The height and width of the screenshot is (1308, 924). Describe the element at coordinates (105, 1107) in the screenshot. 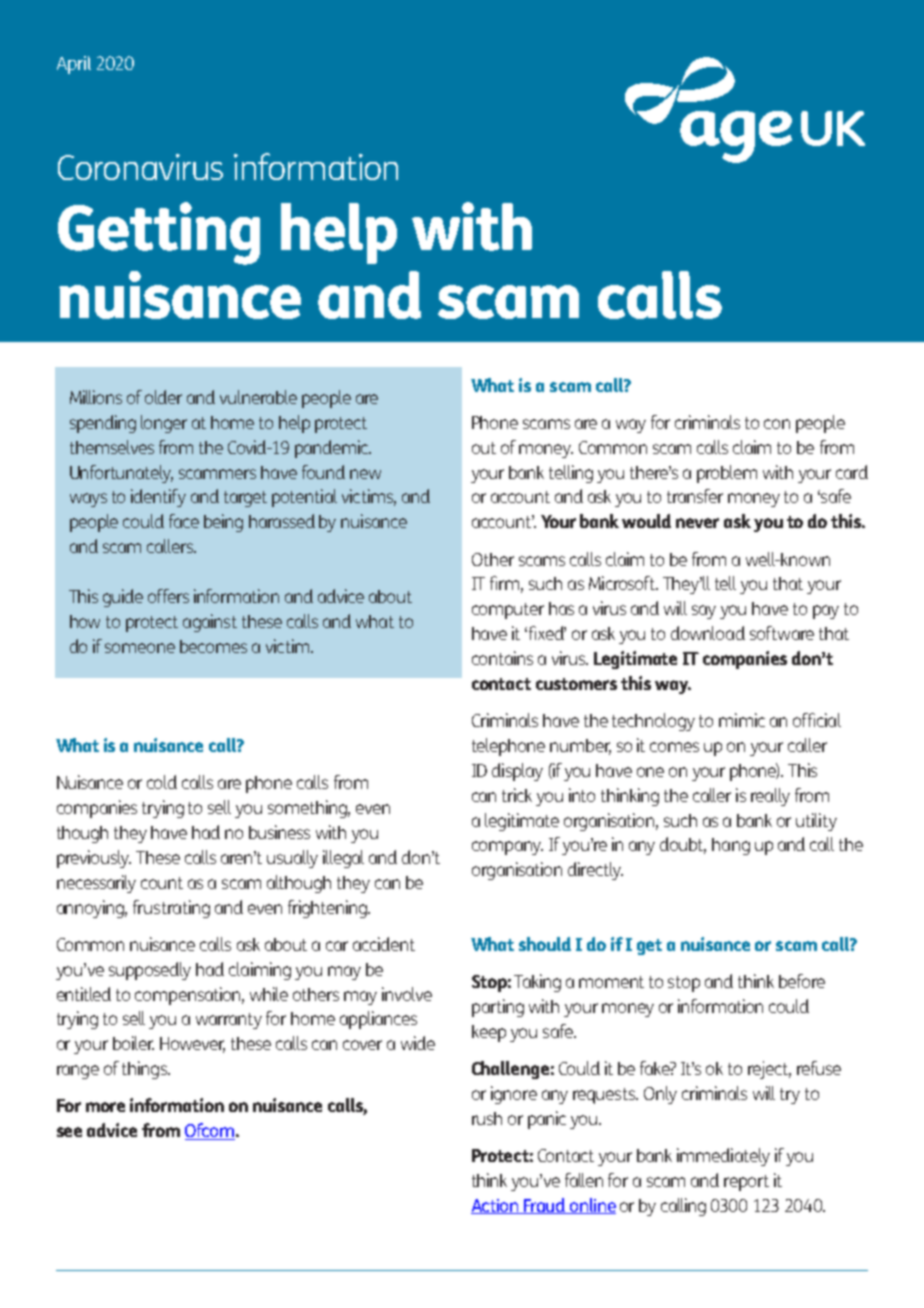

I see `more` at that location.
